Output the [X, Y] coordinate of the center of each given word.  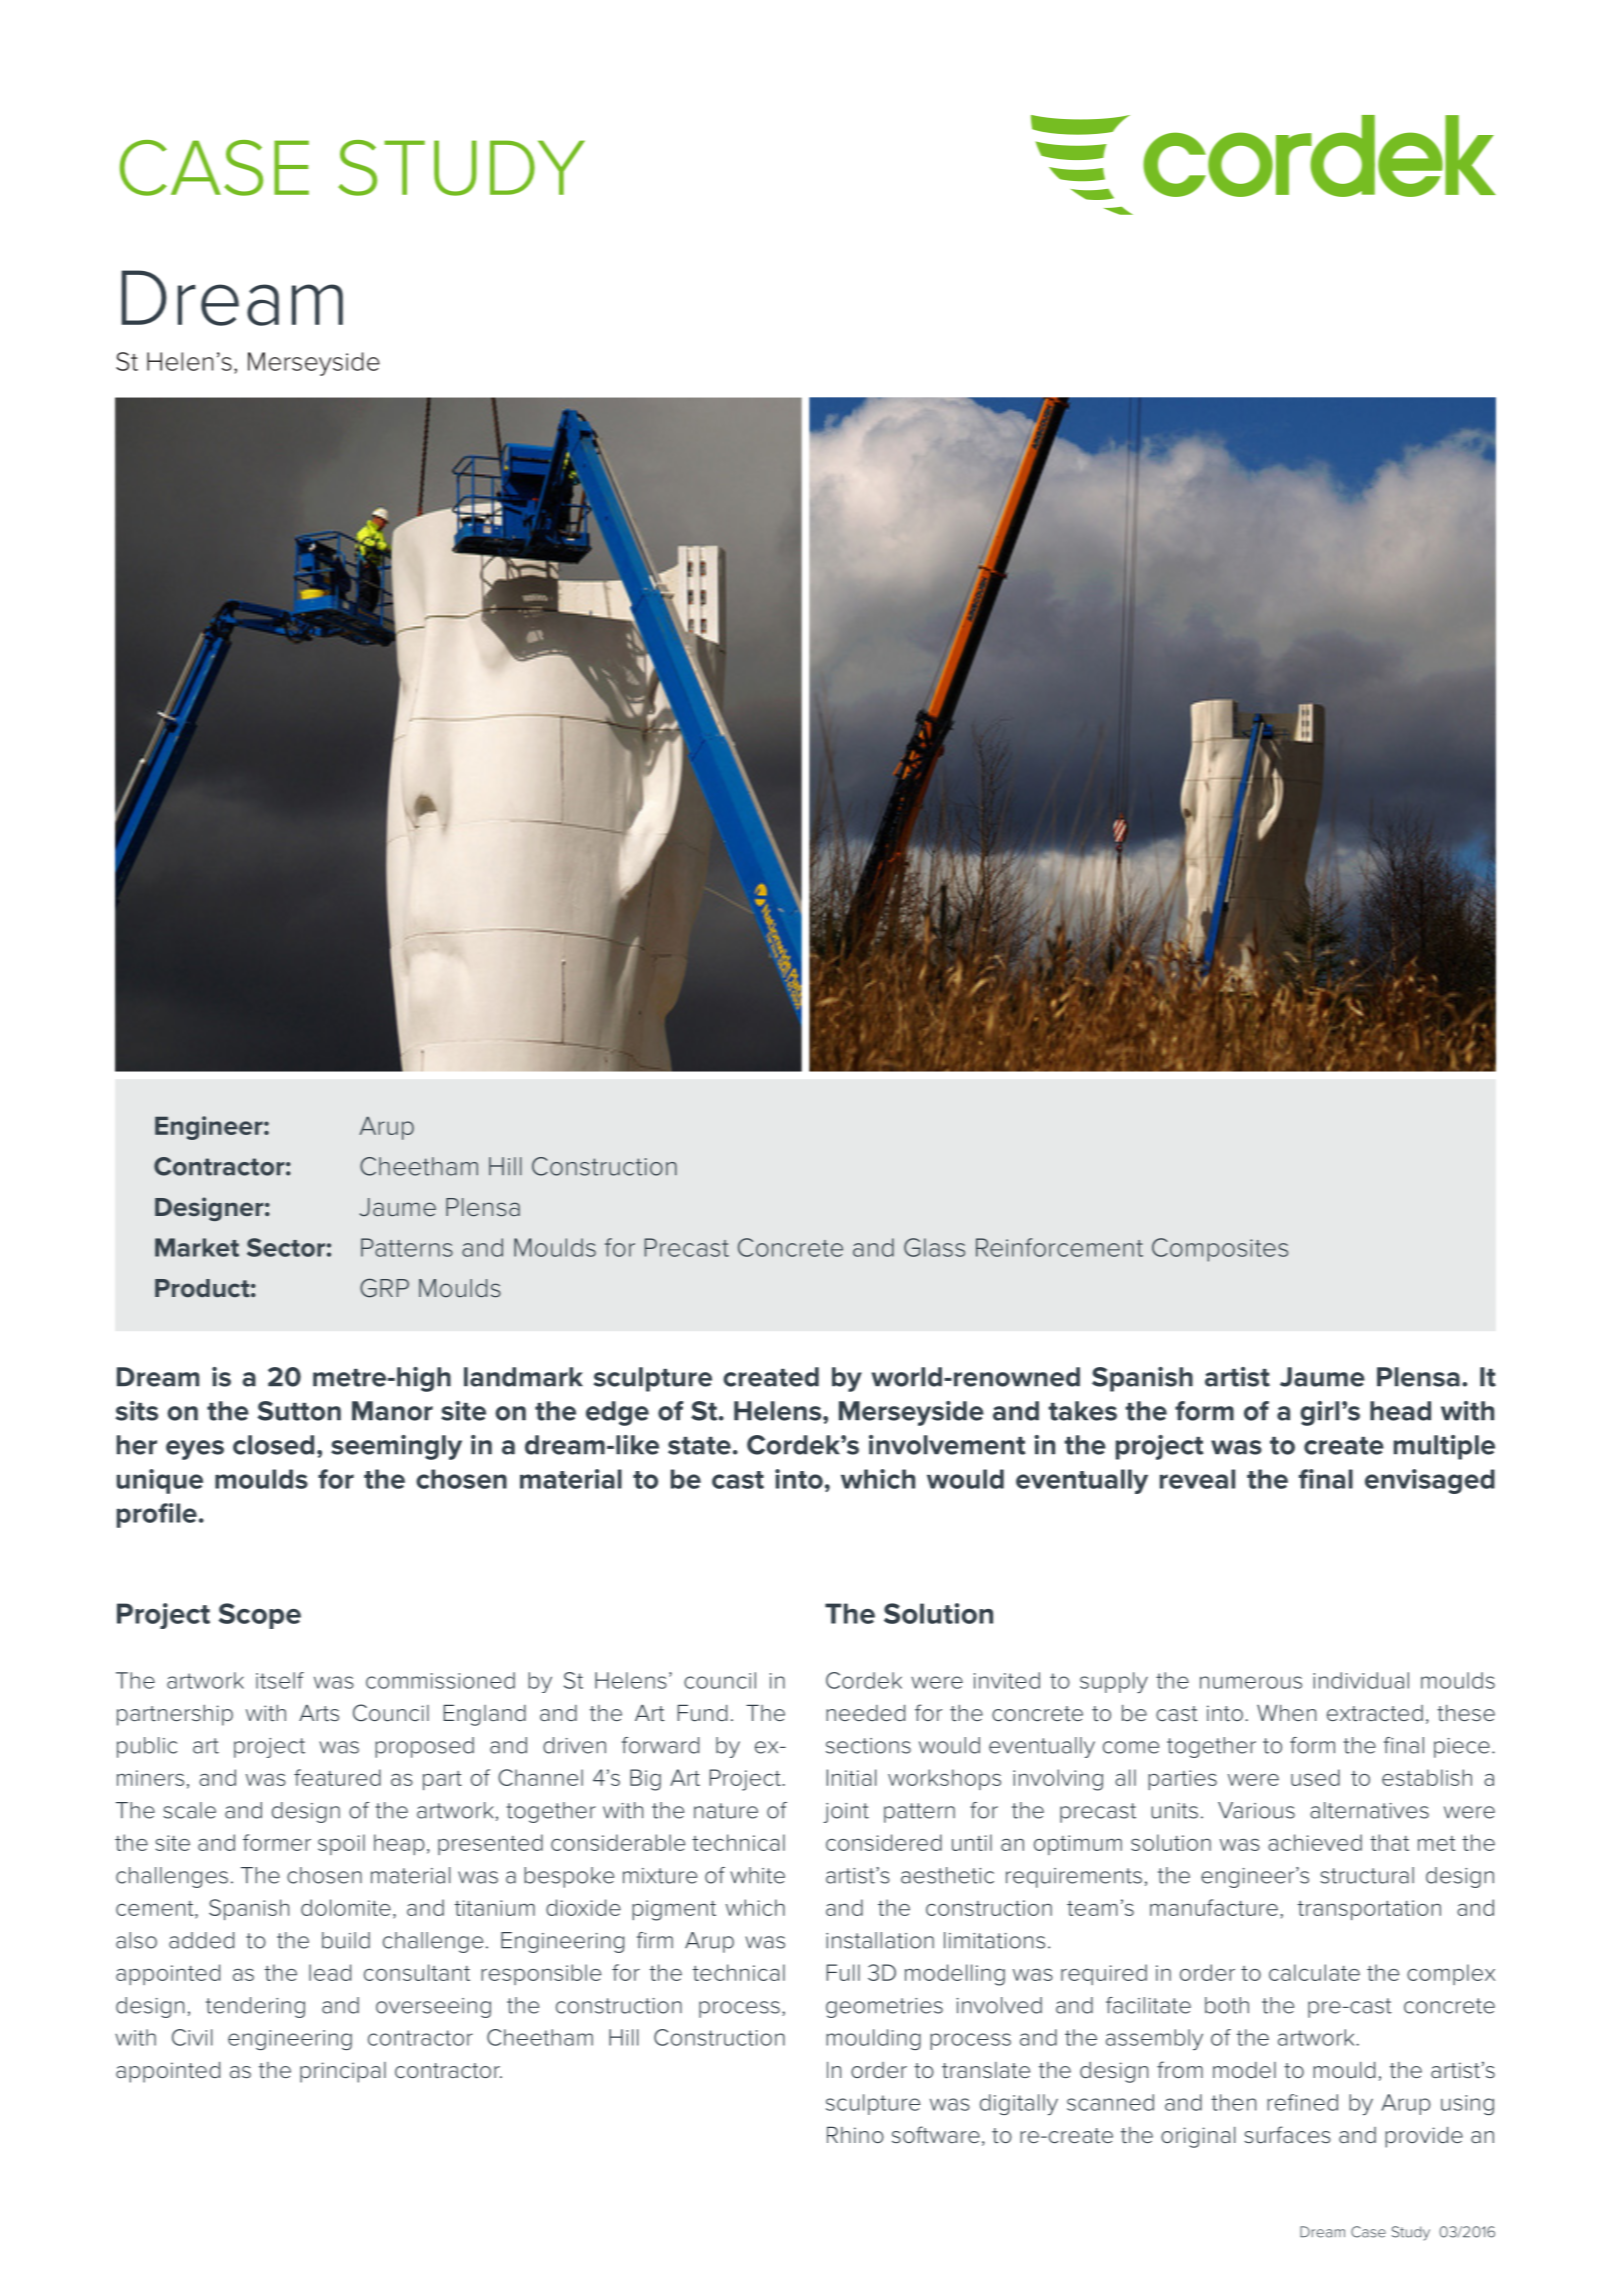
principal [343, 2072]
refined [1302, 2102]
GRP [384, 1288]
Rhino [855, 2135]
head [1400, 1411]
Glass [934, 1247]
